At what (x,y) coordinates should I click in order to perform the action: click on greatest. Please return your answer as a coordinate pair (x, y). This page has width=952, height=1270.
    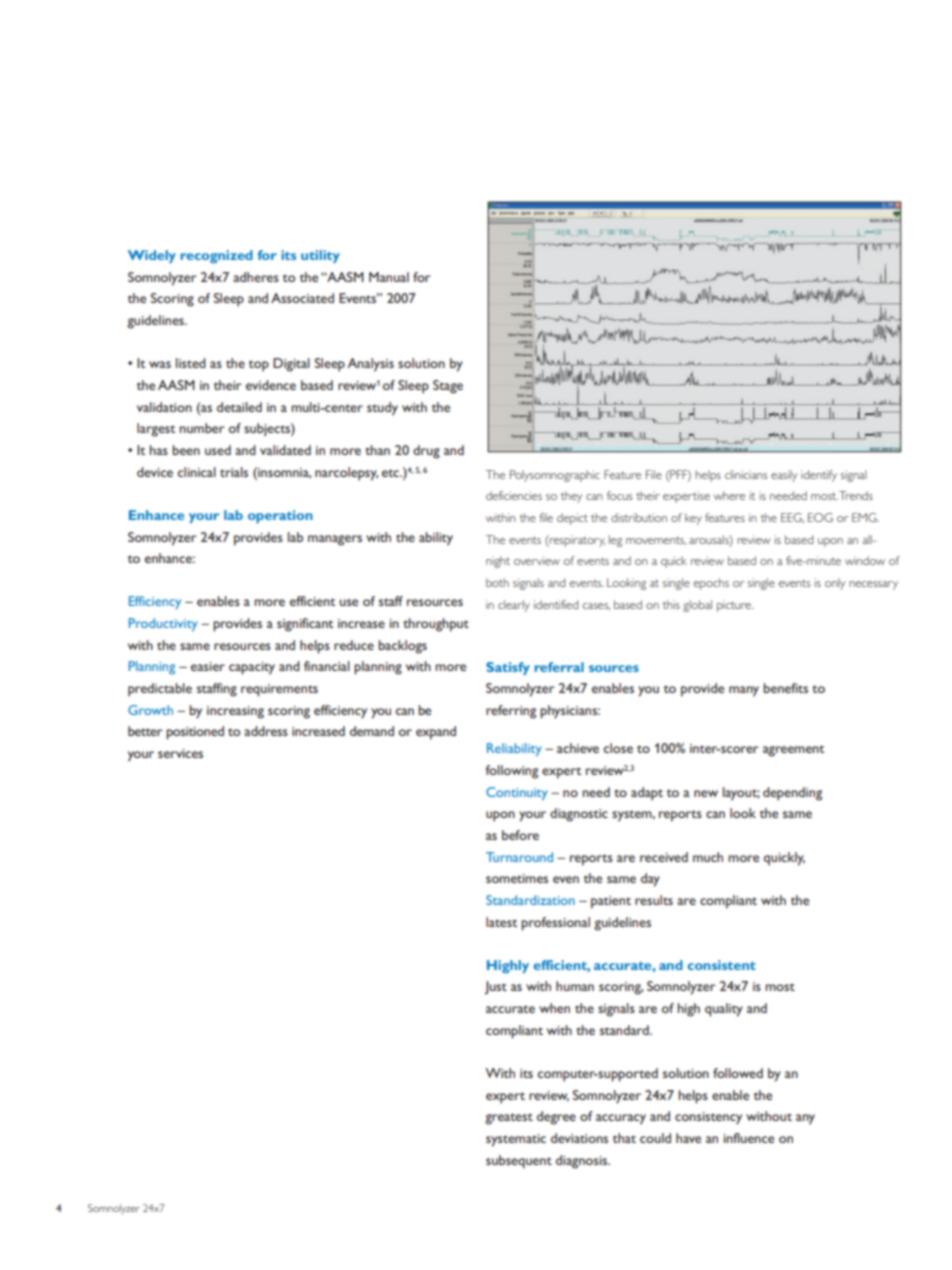
    Looking at the image, I should click on (509, 1119).
